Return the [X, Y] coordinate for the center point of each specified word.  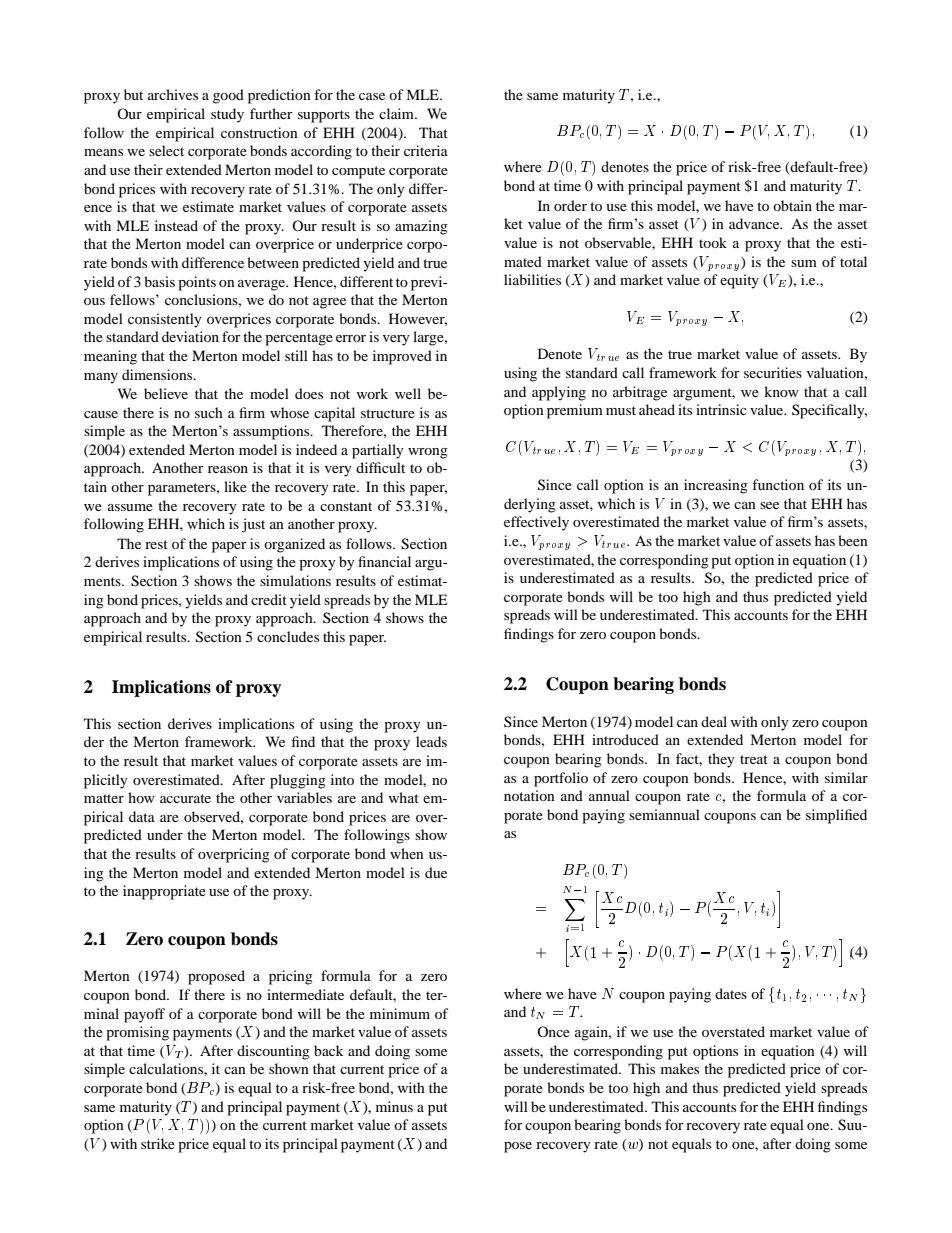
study [227, 115]
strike [158, 1143]
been [853, 540]
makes [680, 1068]
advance [755, 223]
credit [269, 599]
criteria [426, 150]
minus [394, 1106]
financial [384, 561]
